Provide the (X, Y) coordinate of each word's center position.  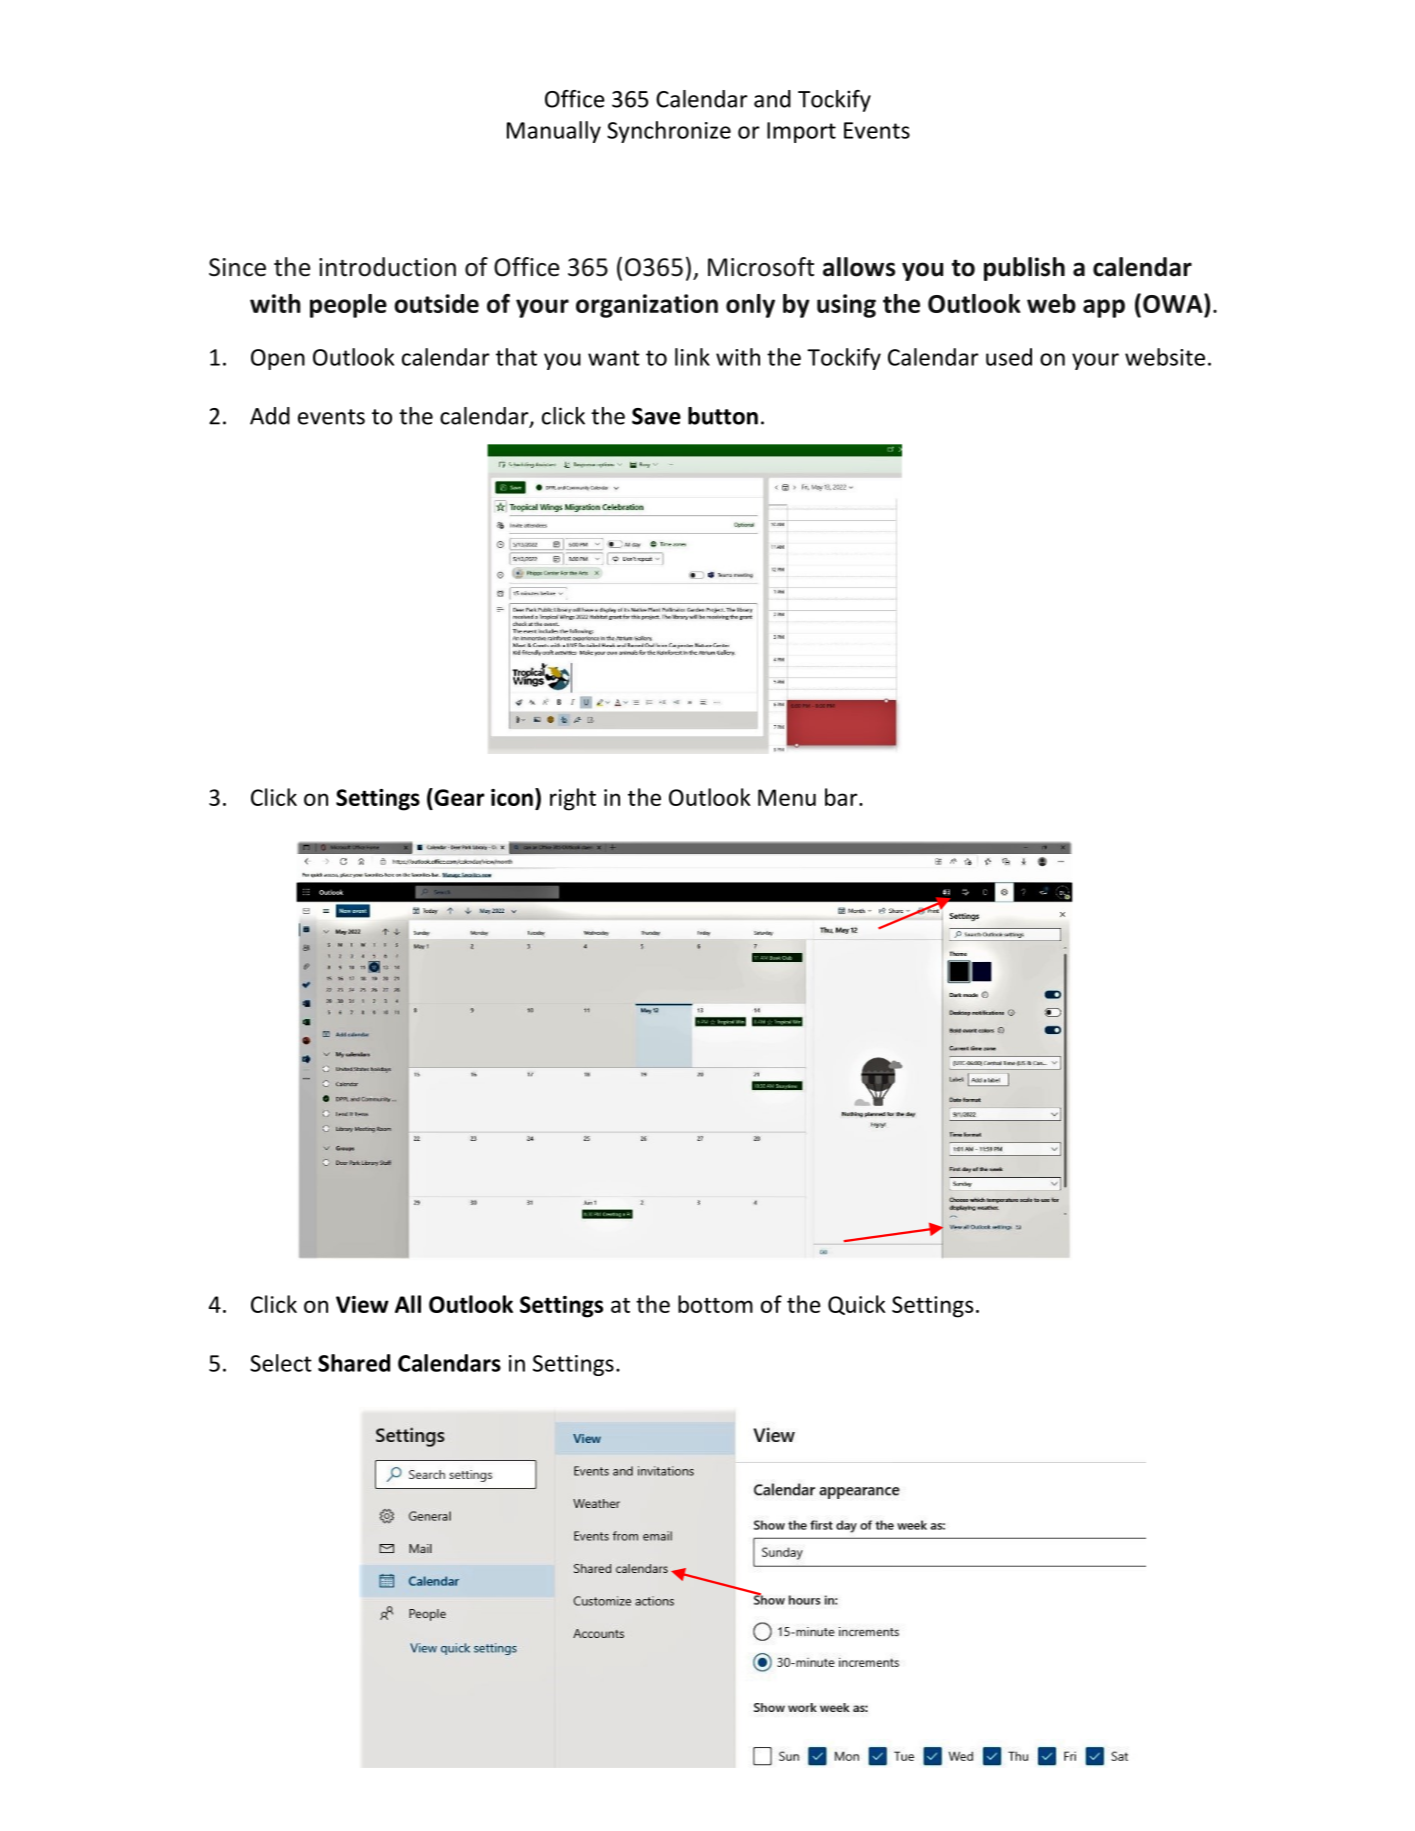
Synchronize (669, 132)
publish (1024, 269)
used (1009, 357)
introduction (387, 267)
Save (656, 416)
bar (842, 797)
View (362, 1304)
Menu (787, 797)
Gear (458, 797)
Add (270, 416)
